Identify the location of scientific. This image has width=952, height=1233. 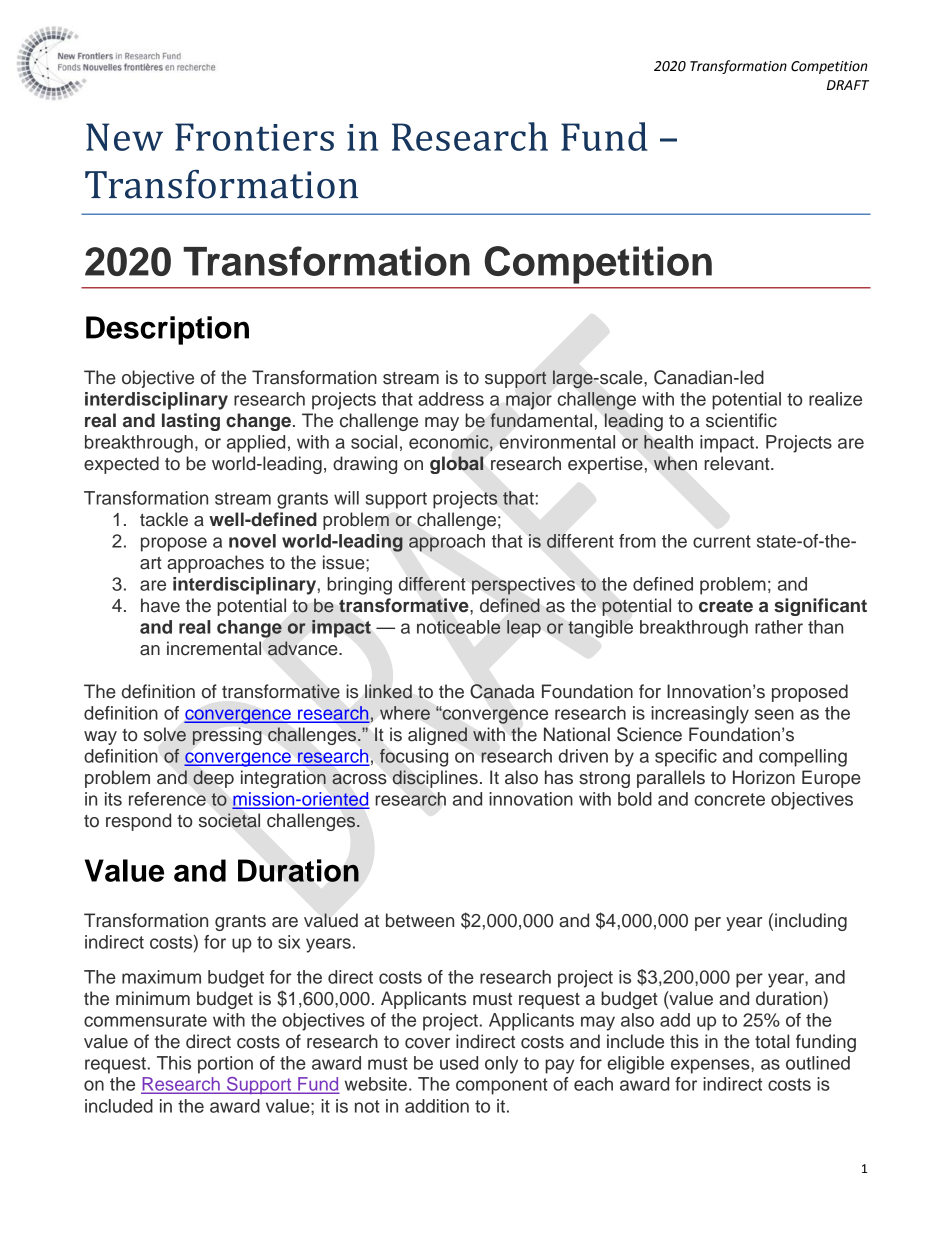
(741, 420).
